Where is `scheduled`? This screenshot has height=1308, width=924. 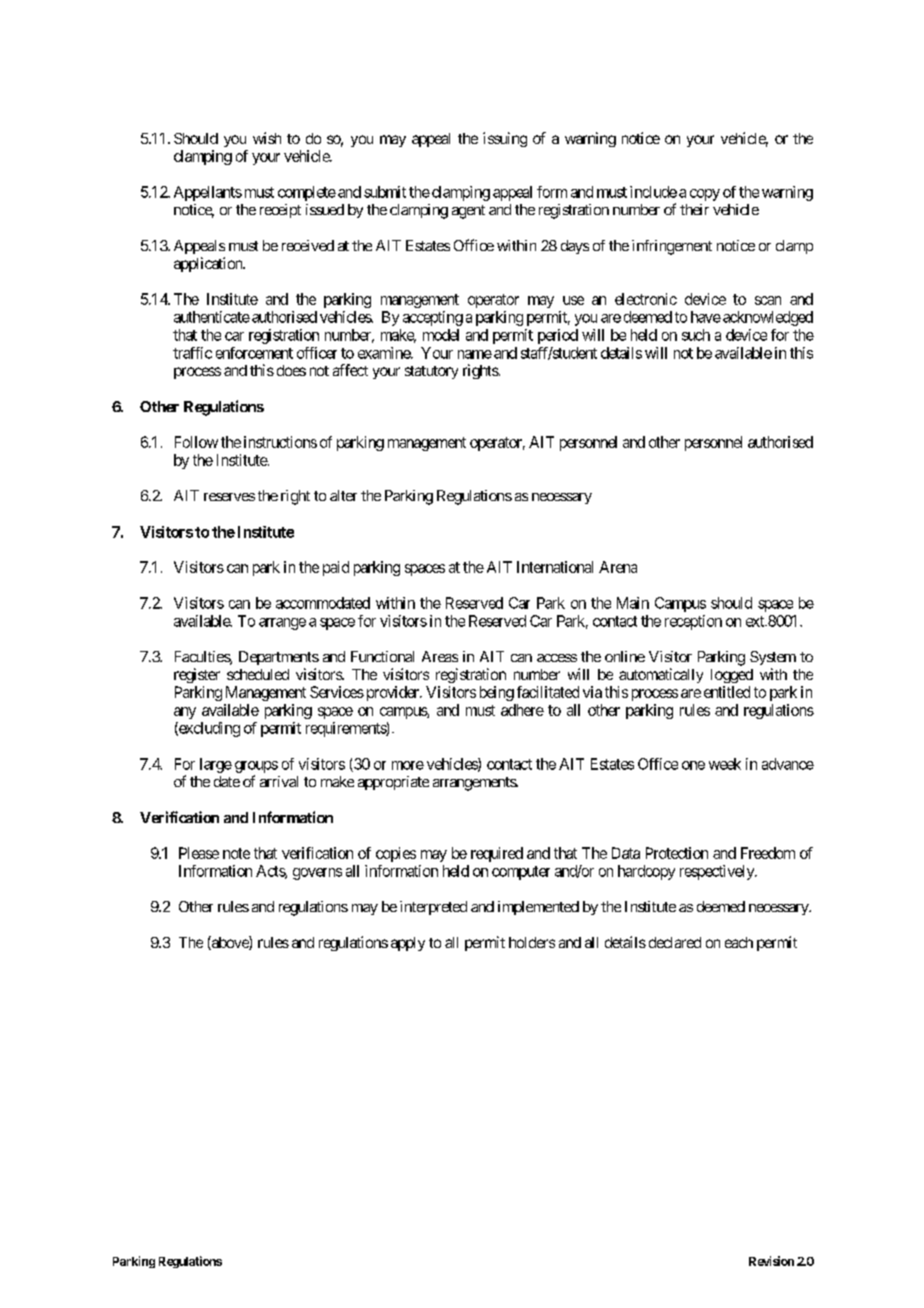
scheduled is located at coordinates (258, 674).
